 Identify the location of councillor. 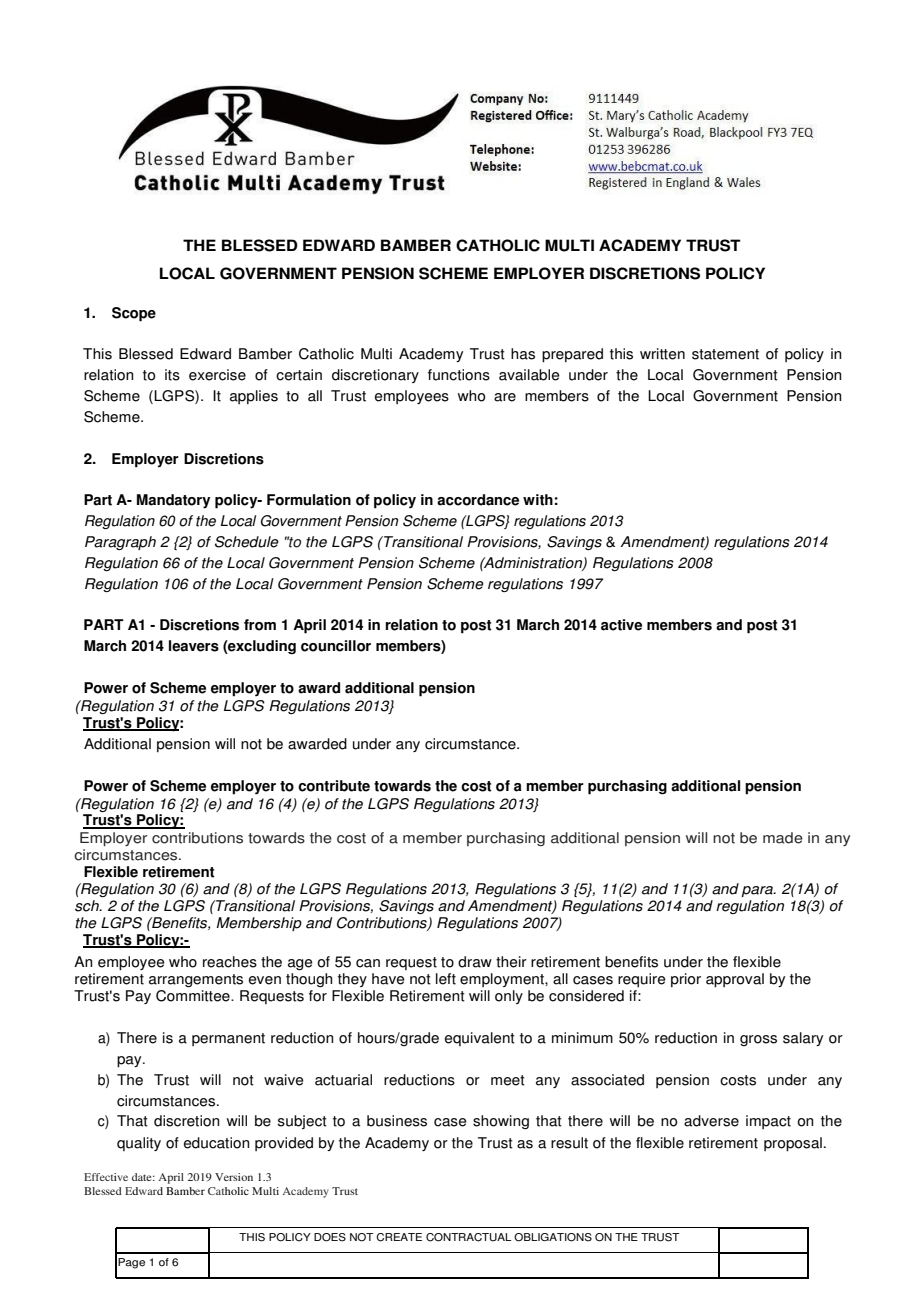
(336, 646).
